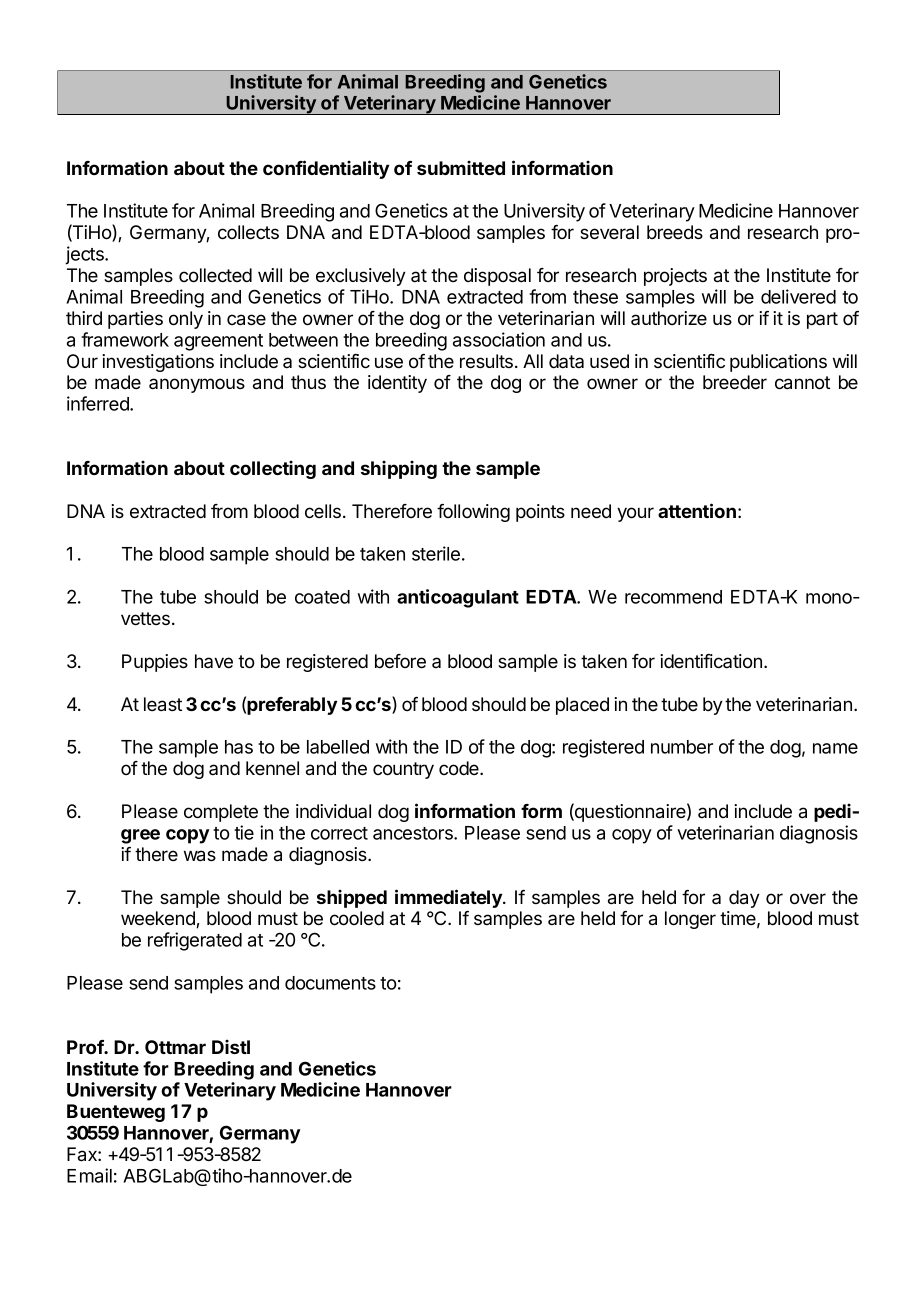 The height and width of the screenshot is (1308, 924). What do you see at coordinates (273, 470) in the screenshot?
I see `collecting` at bounding box center [273, 470].
